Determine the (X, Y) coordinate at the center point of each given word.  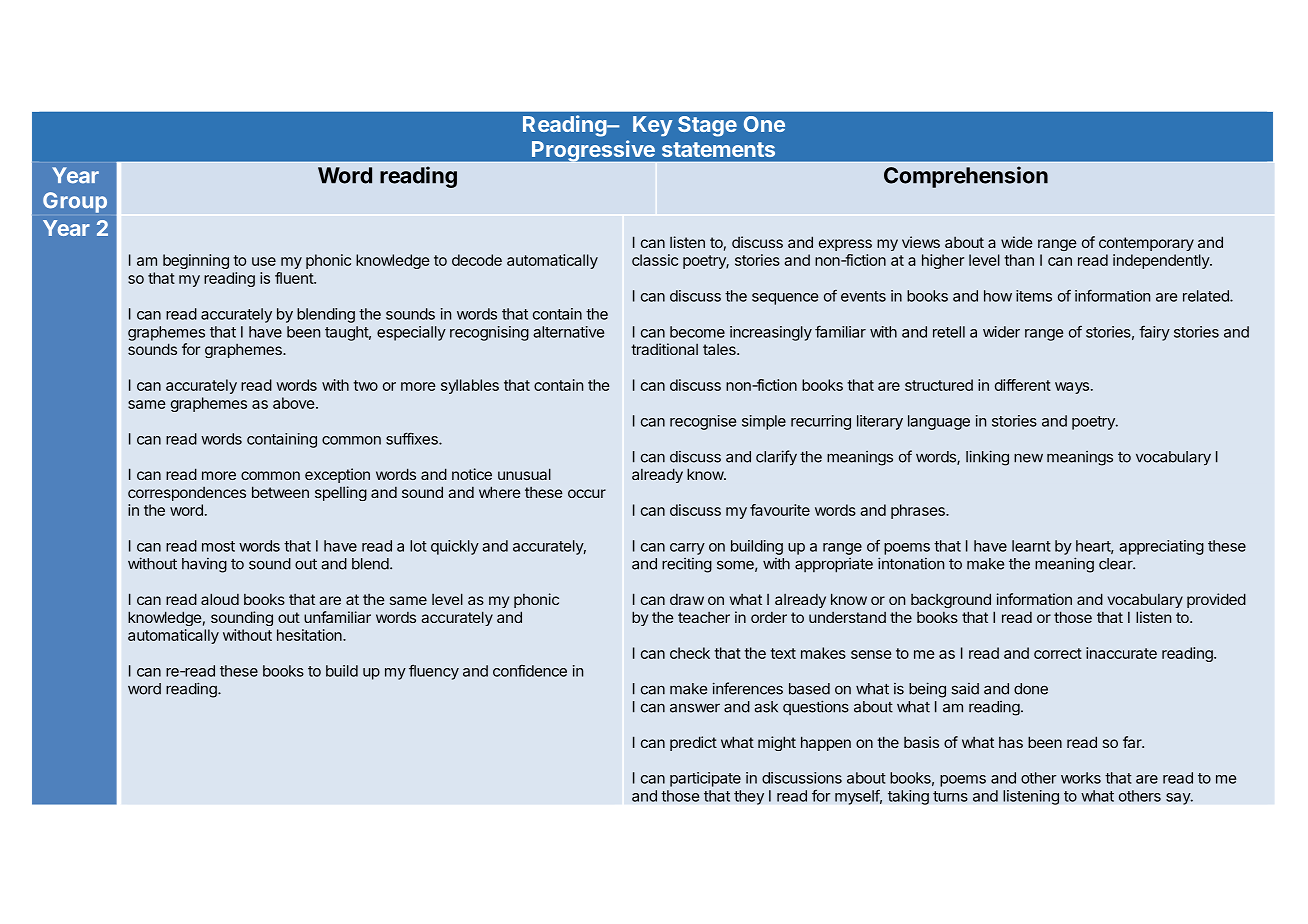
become (697, 332)
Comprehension (966, 177)
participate (705, 779)
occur (587, 493)
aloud (220, 599)
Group (75, 202)
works (1081, 778)
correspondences (187, 494)
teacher (704, 617)
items (1034, 296)
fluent (295, 278)
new (1028, 458)
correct (1058, 653)
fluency (434, 672)
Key (652, 126)
